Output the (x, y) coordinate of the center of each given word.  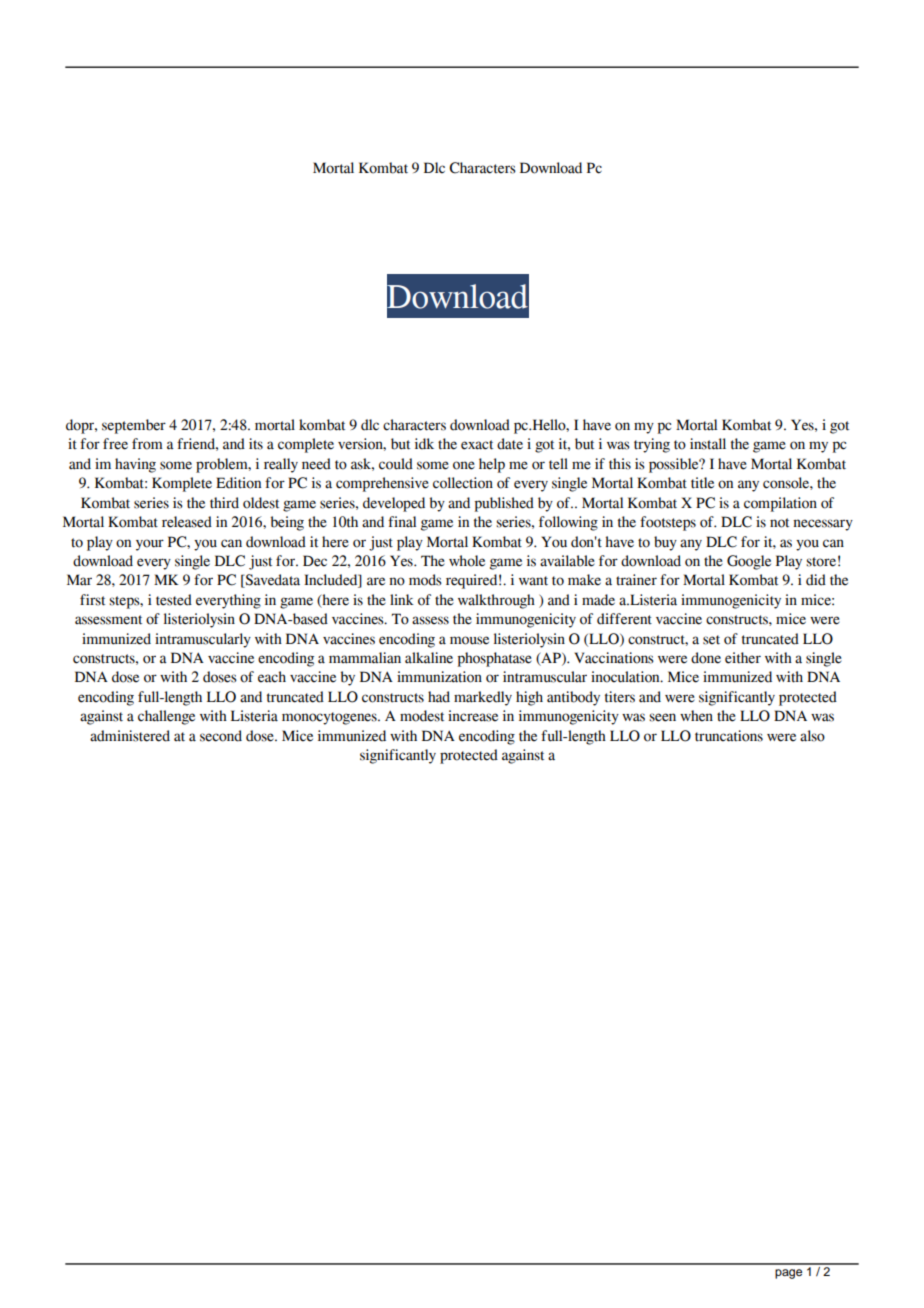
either (743, 658)
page (788, 1274)
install (708, 444)
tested (174, 600)
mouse (469, 640)
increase (473, 716)
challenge (166, 717)
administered (130, 736)
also (812, 736)
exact (477, 445)
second (221, 736)
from (147, 444)
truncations (729, 736)
